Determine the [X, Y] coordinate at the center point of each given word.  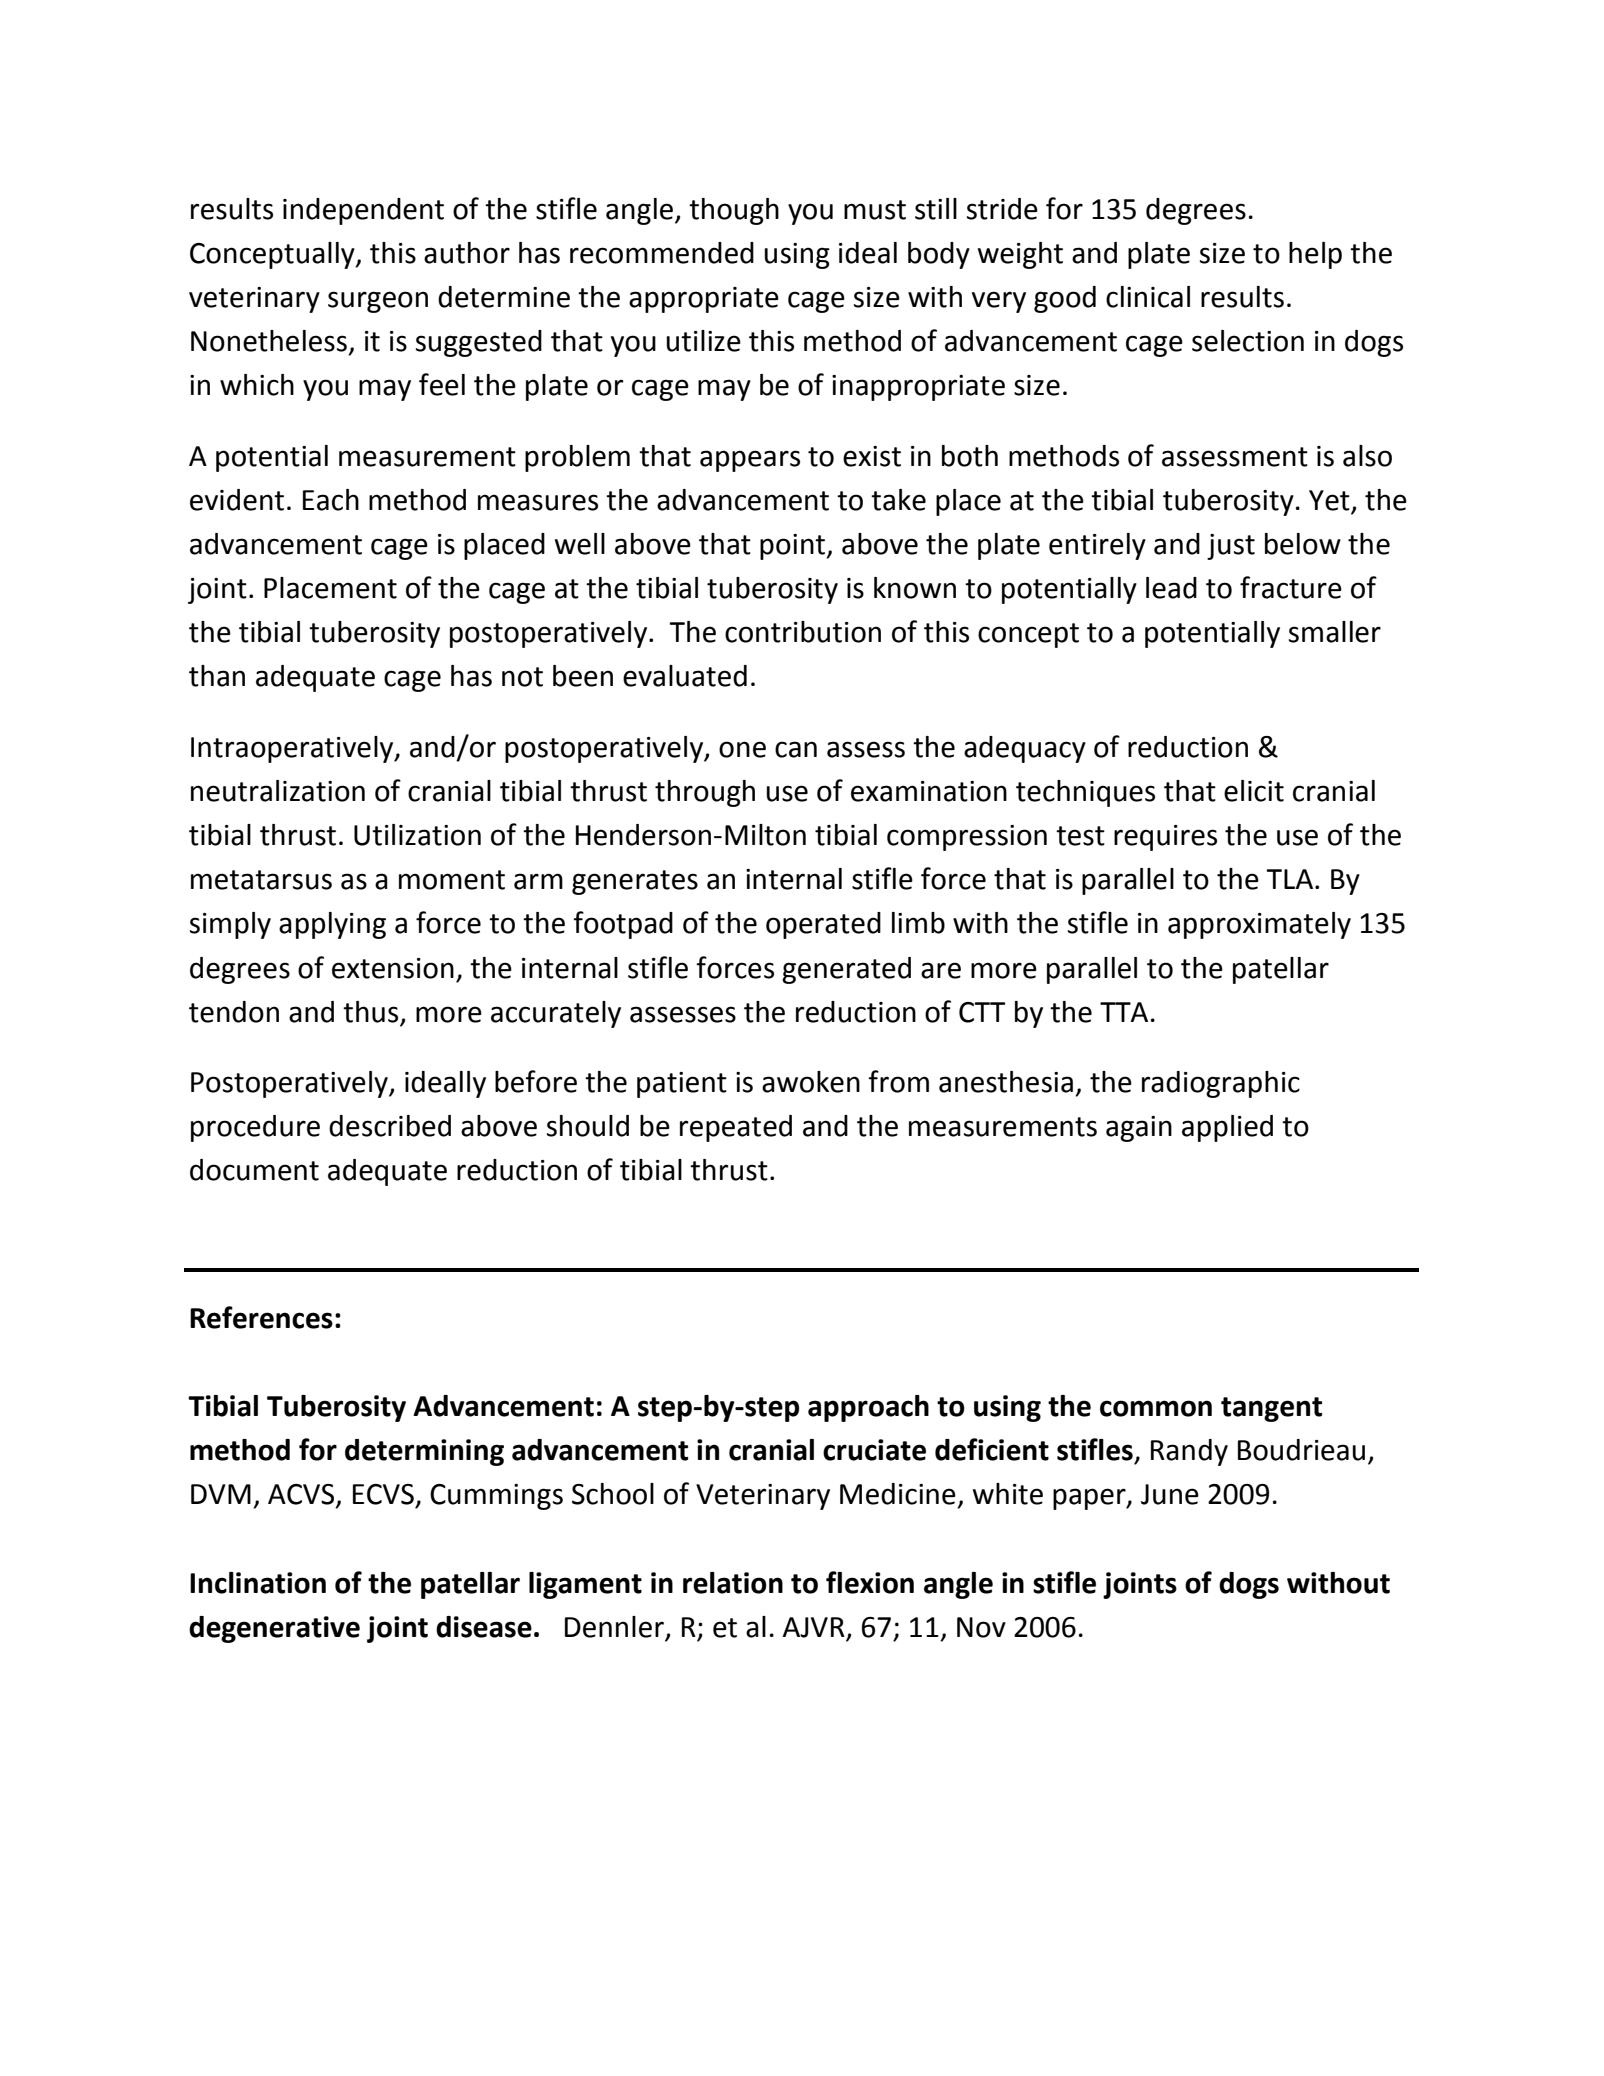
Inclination [258, 1583]
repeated [736, 1128]
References [261, 1317]
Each [331, 500]
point [794, 547]
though [734, 211]
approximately [1259, 925]
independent [363, 211]
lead [1171, 588]
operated [823, 925]
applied [1227, 1128]
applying [332, 925]
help [1315, 255]
